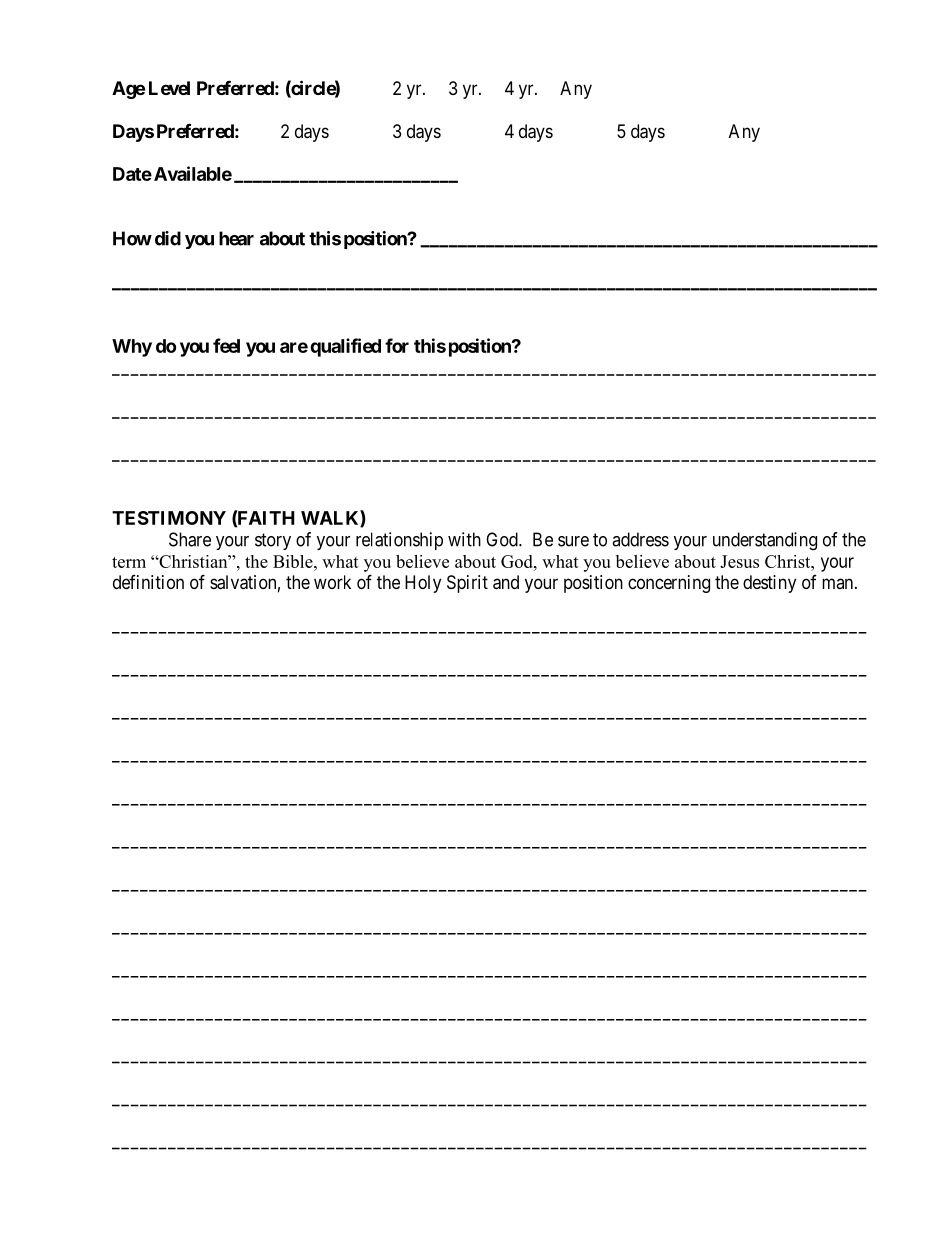 This screenshot has height=1233, width=952. I want to click on How, so click(132, 238).
